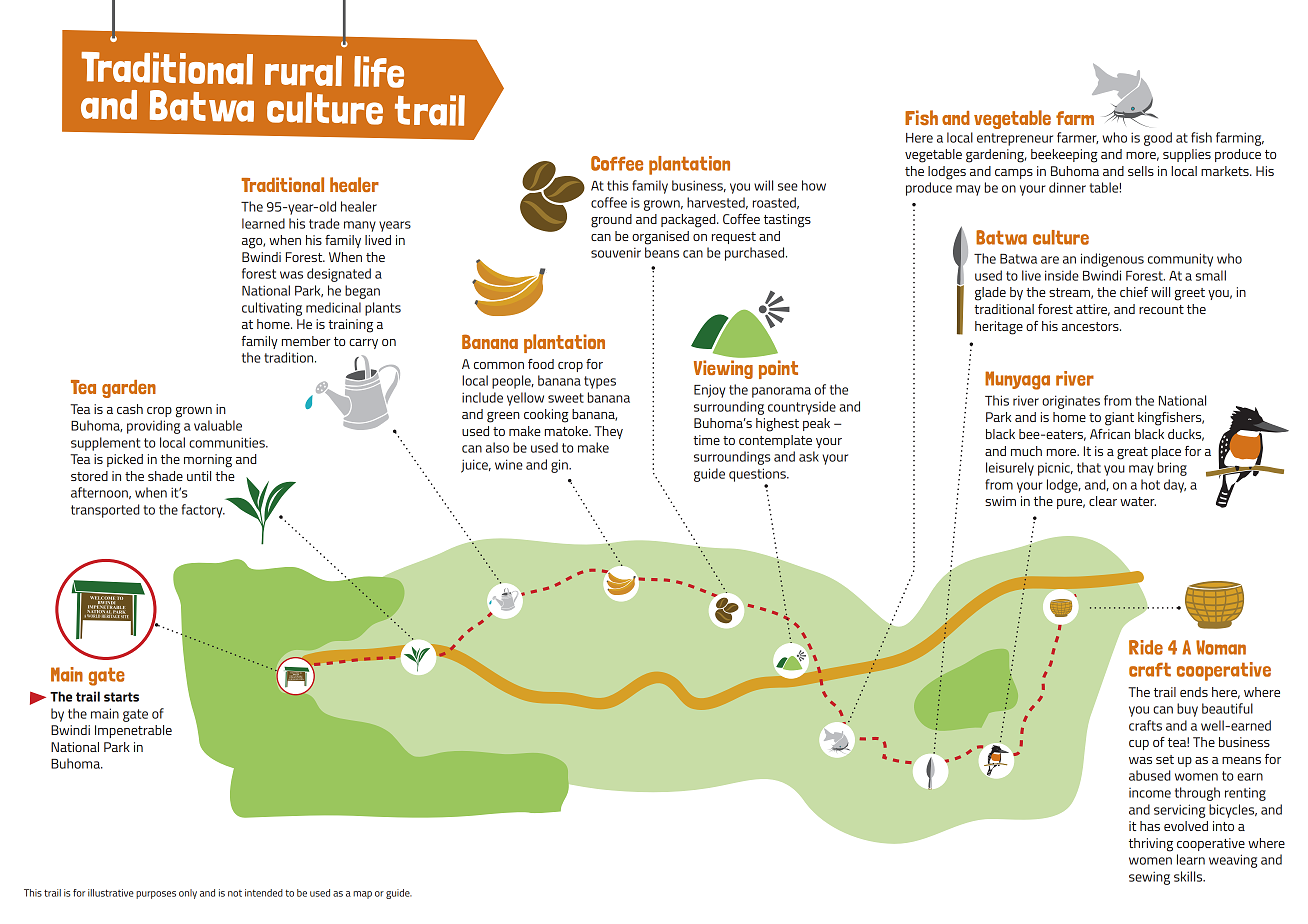 The image size is (1308, 924). I want to click on questions, so click(758, 475).
